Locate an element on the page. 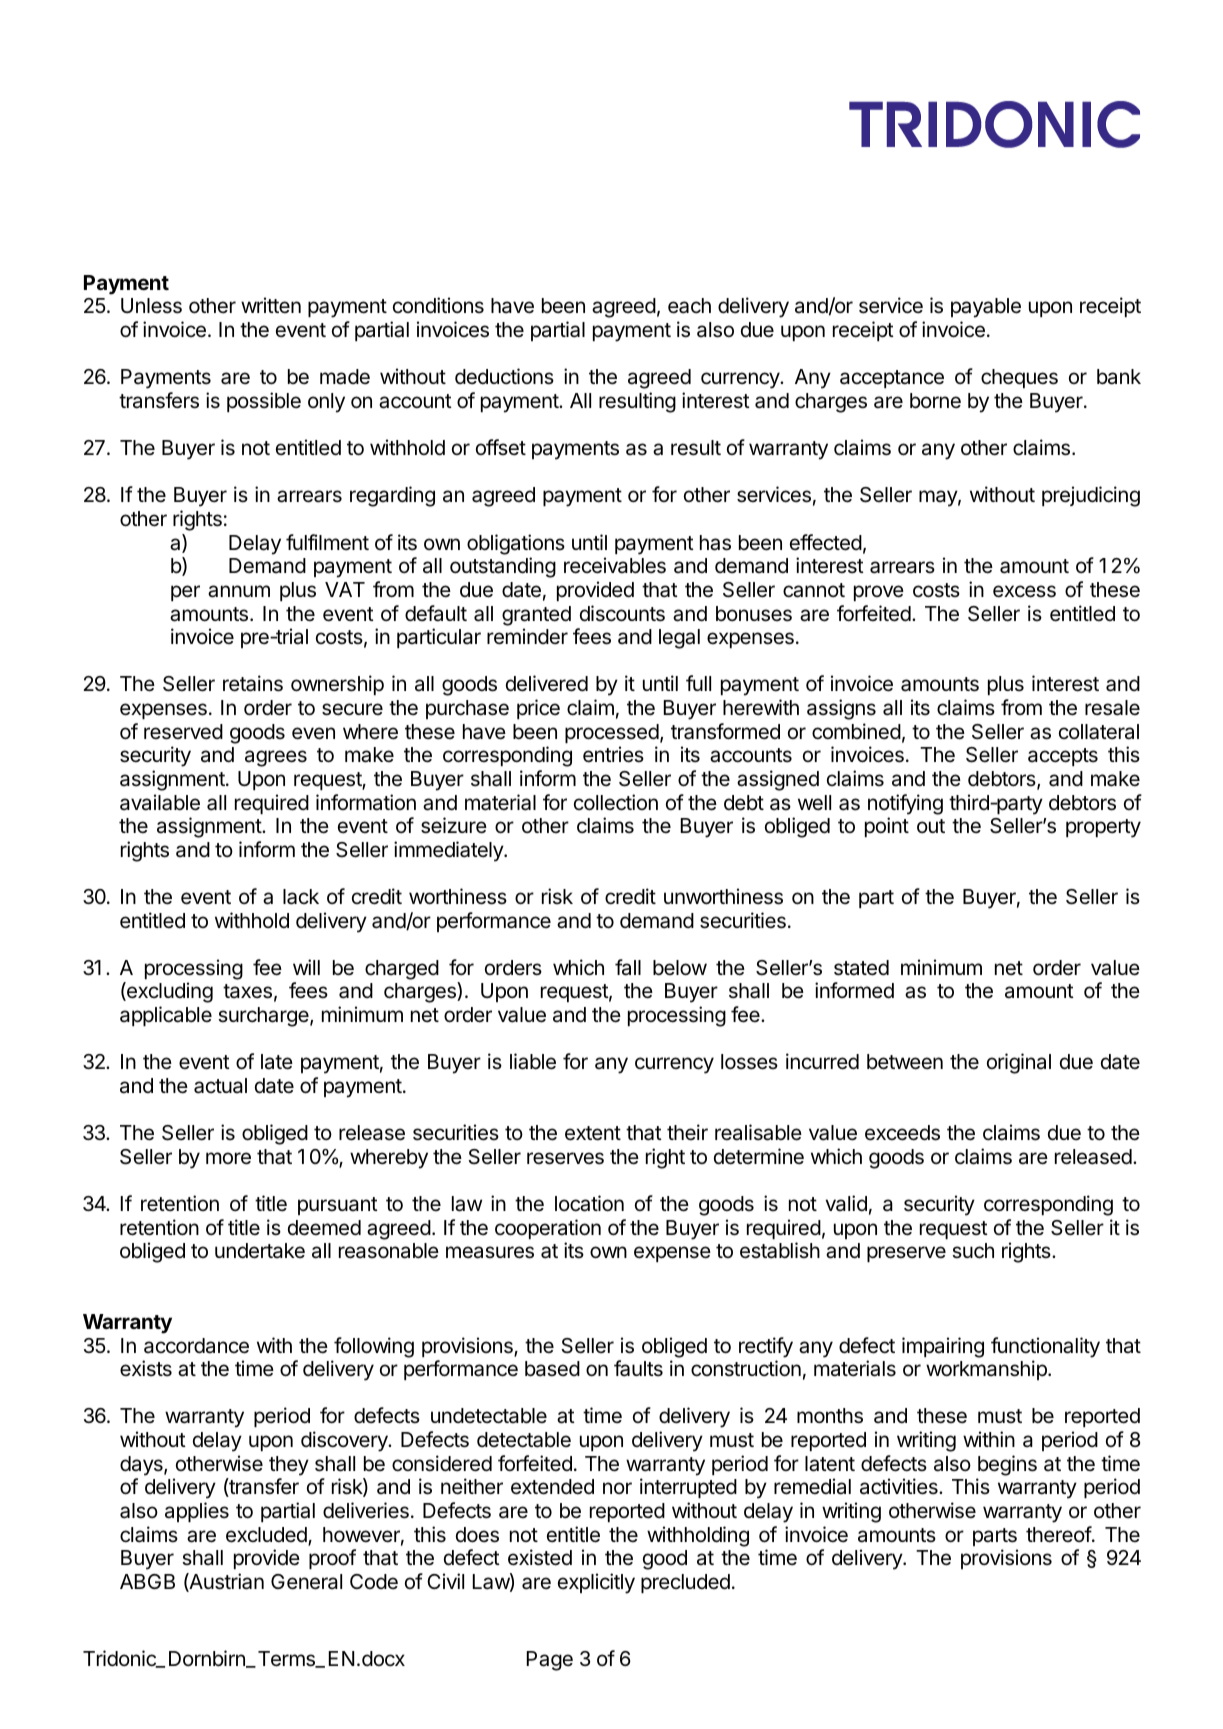  agrees is located at coordinates (276, 758).
